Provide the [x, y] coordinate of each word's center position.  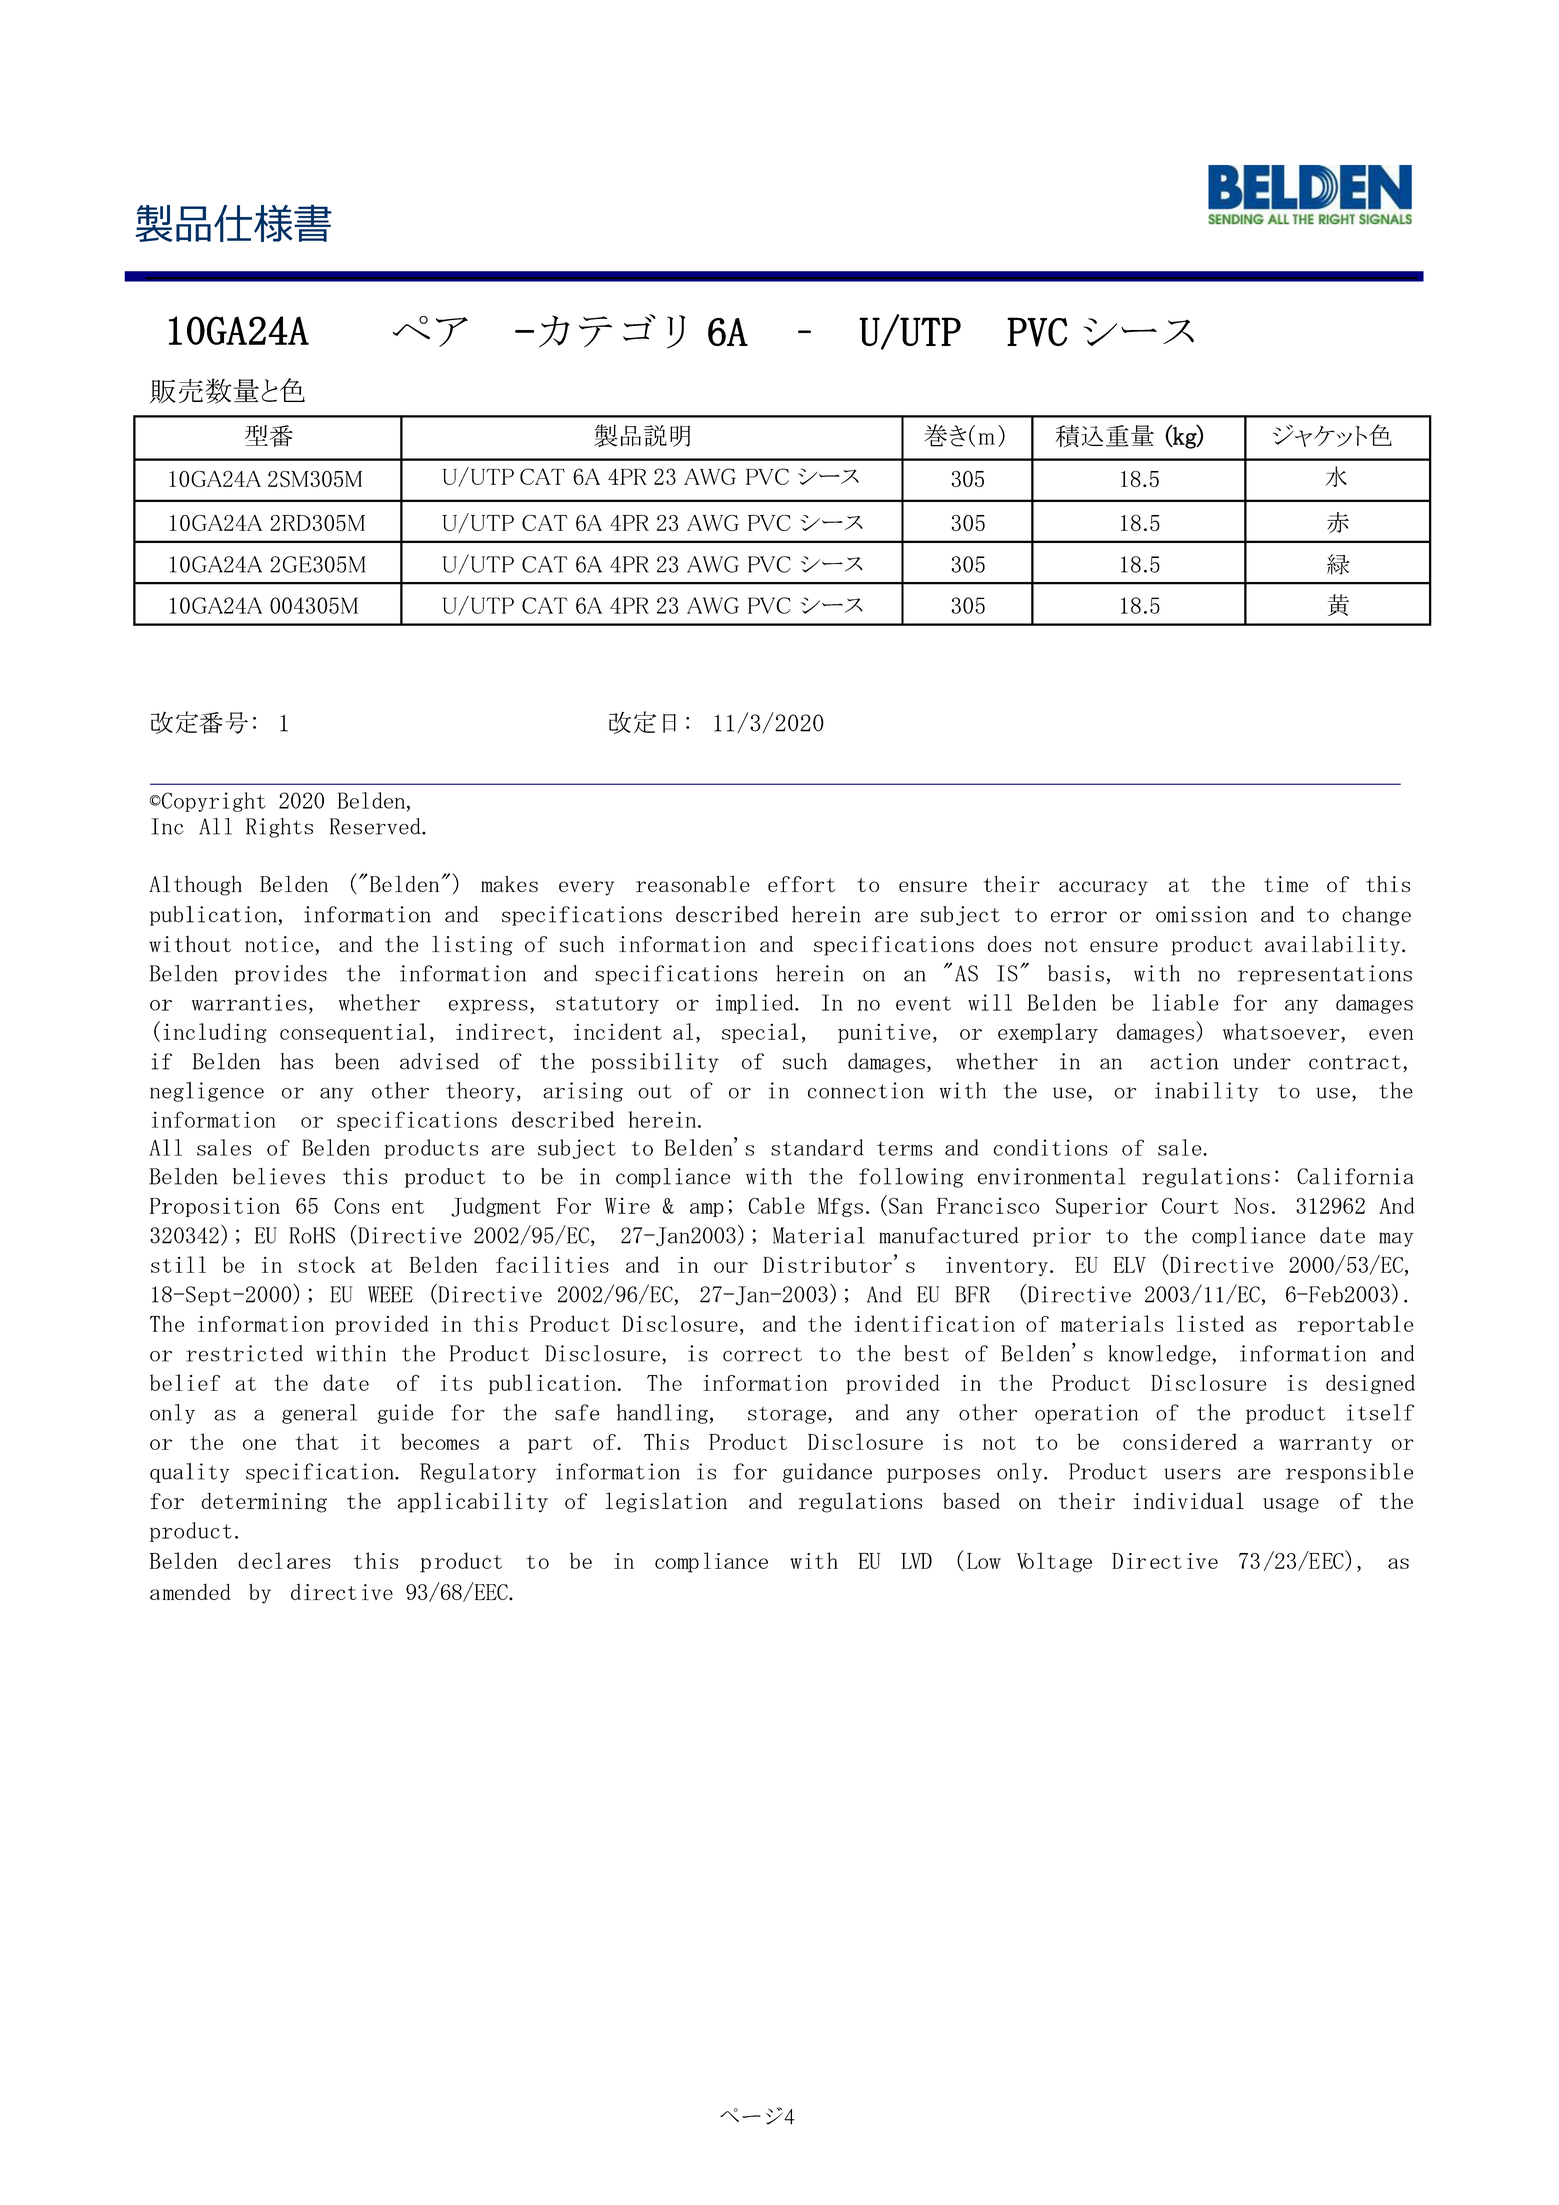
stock [326, 1264]
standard [817, 1147]
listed [1210, 1323]
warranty [1325, 1444]
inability [1207, 1092]
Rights [279, 828]
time [1286, 884]
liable [1185, 1002]
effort [801, 884]
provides [280, 975]
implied [756, 1004]
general [319, 1414]
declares [284, 1560]
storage [787, 1415]
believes [279, 1176]
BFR [972, 1294]
